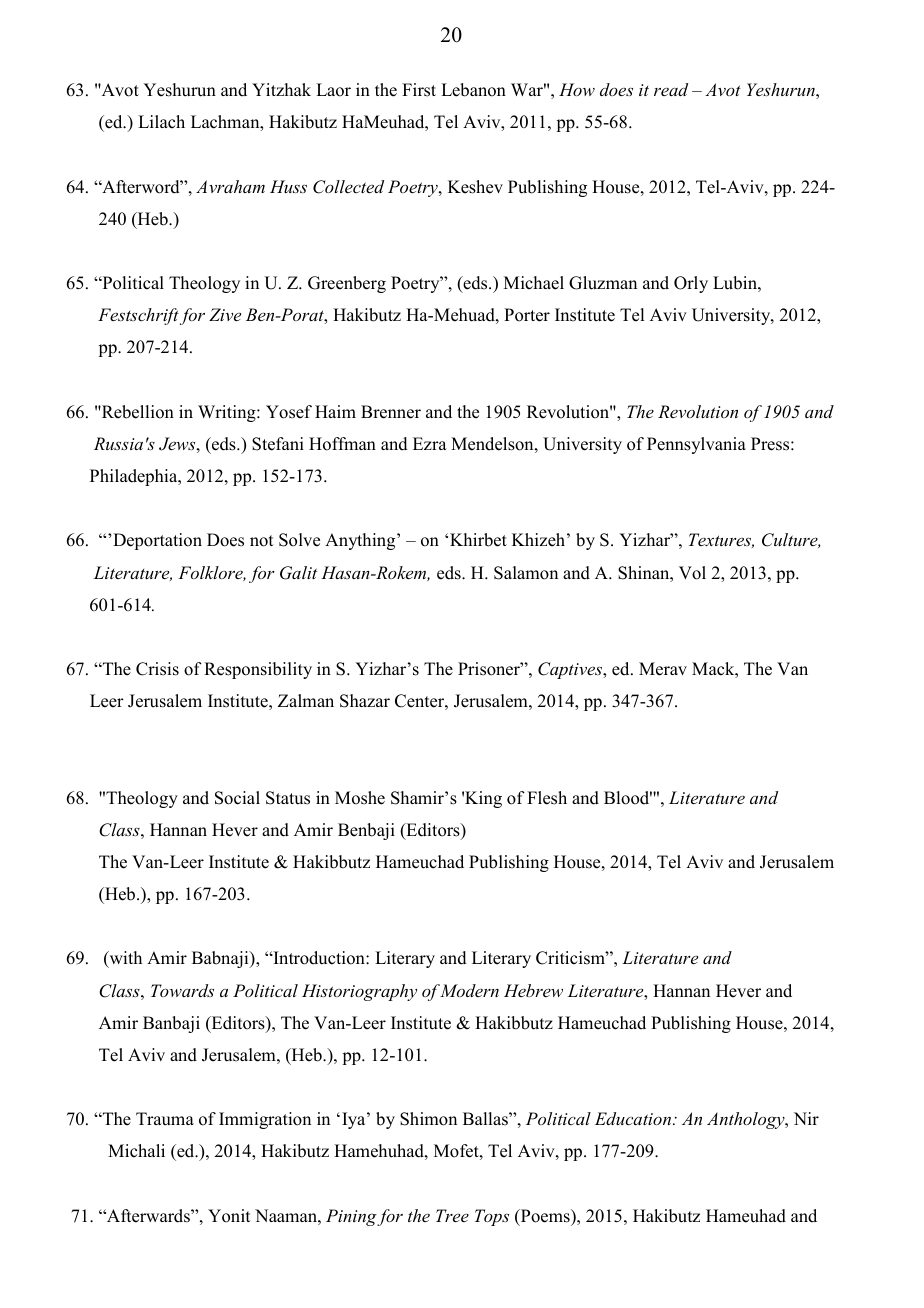  I want to click on Captives, so click(571, 670).
